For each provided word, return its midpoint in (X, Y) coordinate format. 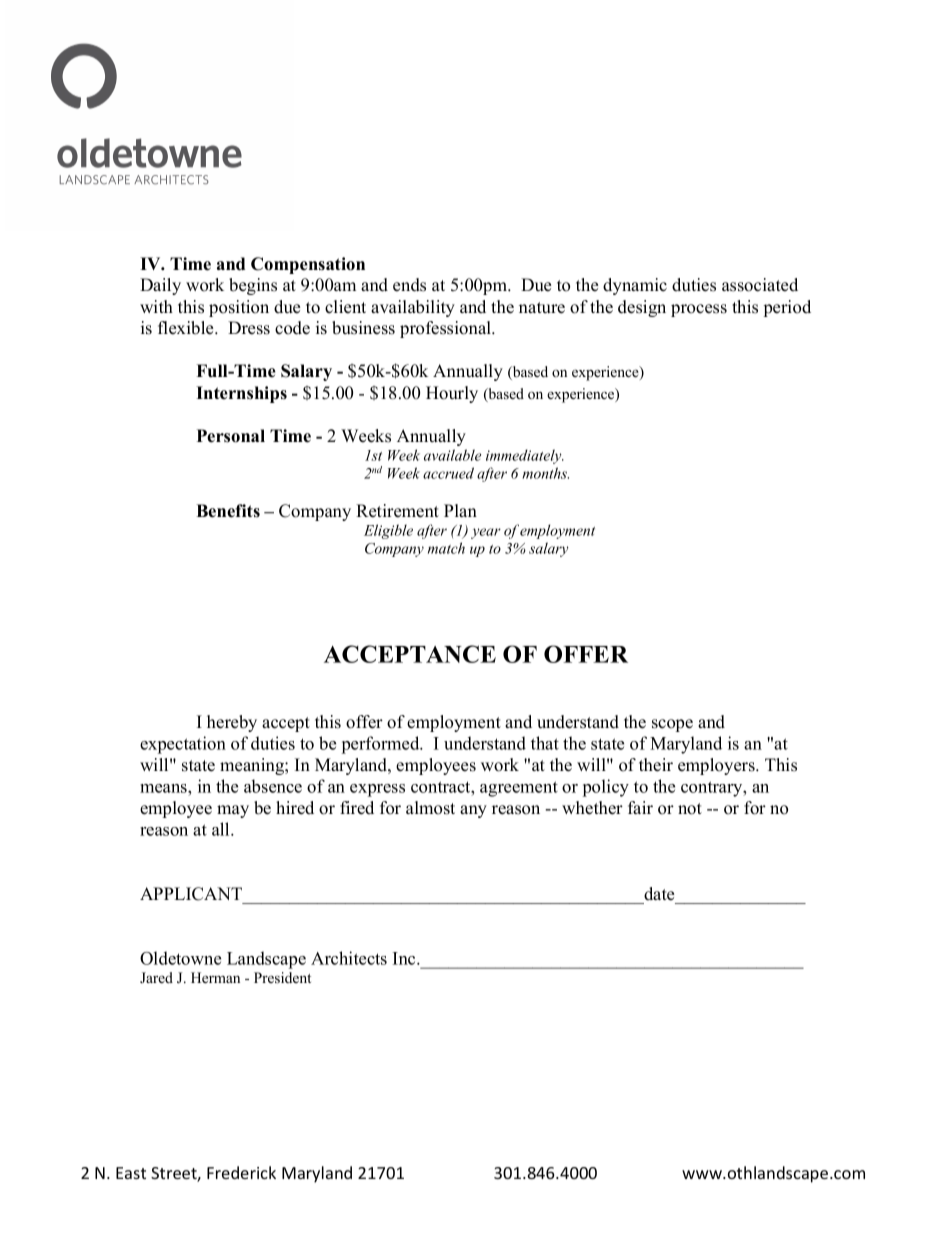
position (239, 308)
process (699, 310)
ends (409, 285)
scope (672, 725)
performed (382, 745)
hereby (232, 723)
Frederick (241, 1172)
